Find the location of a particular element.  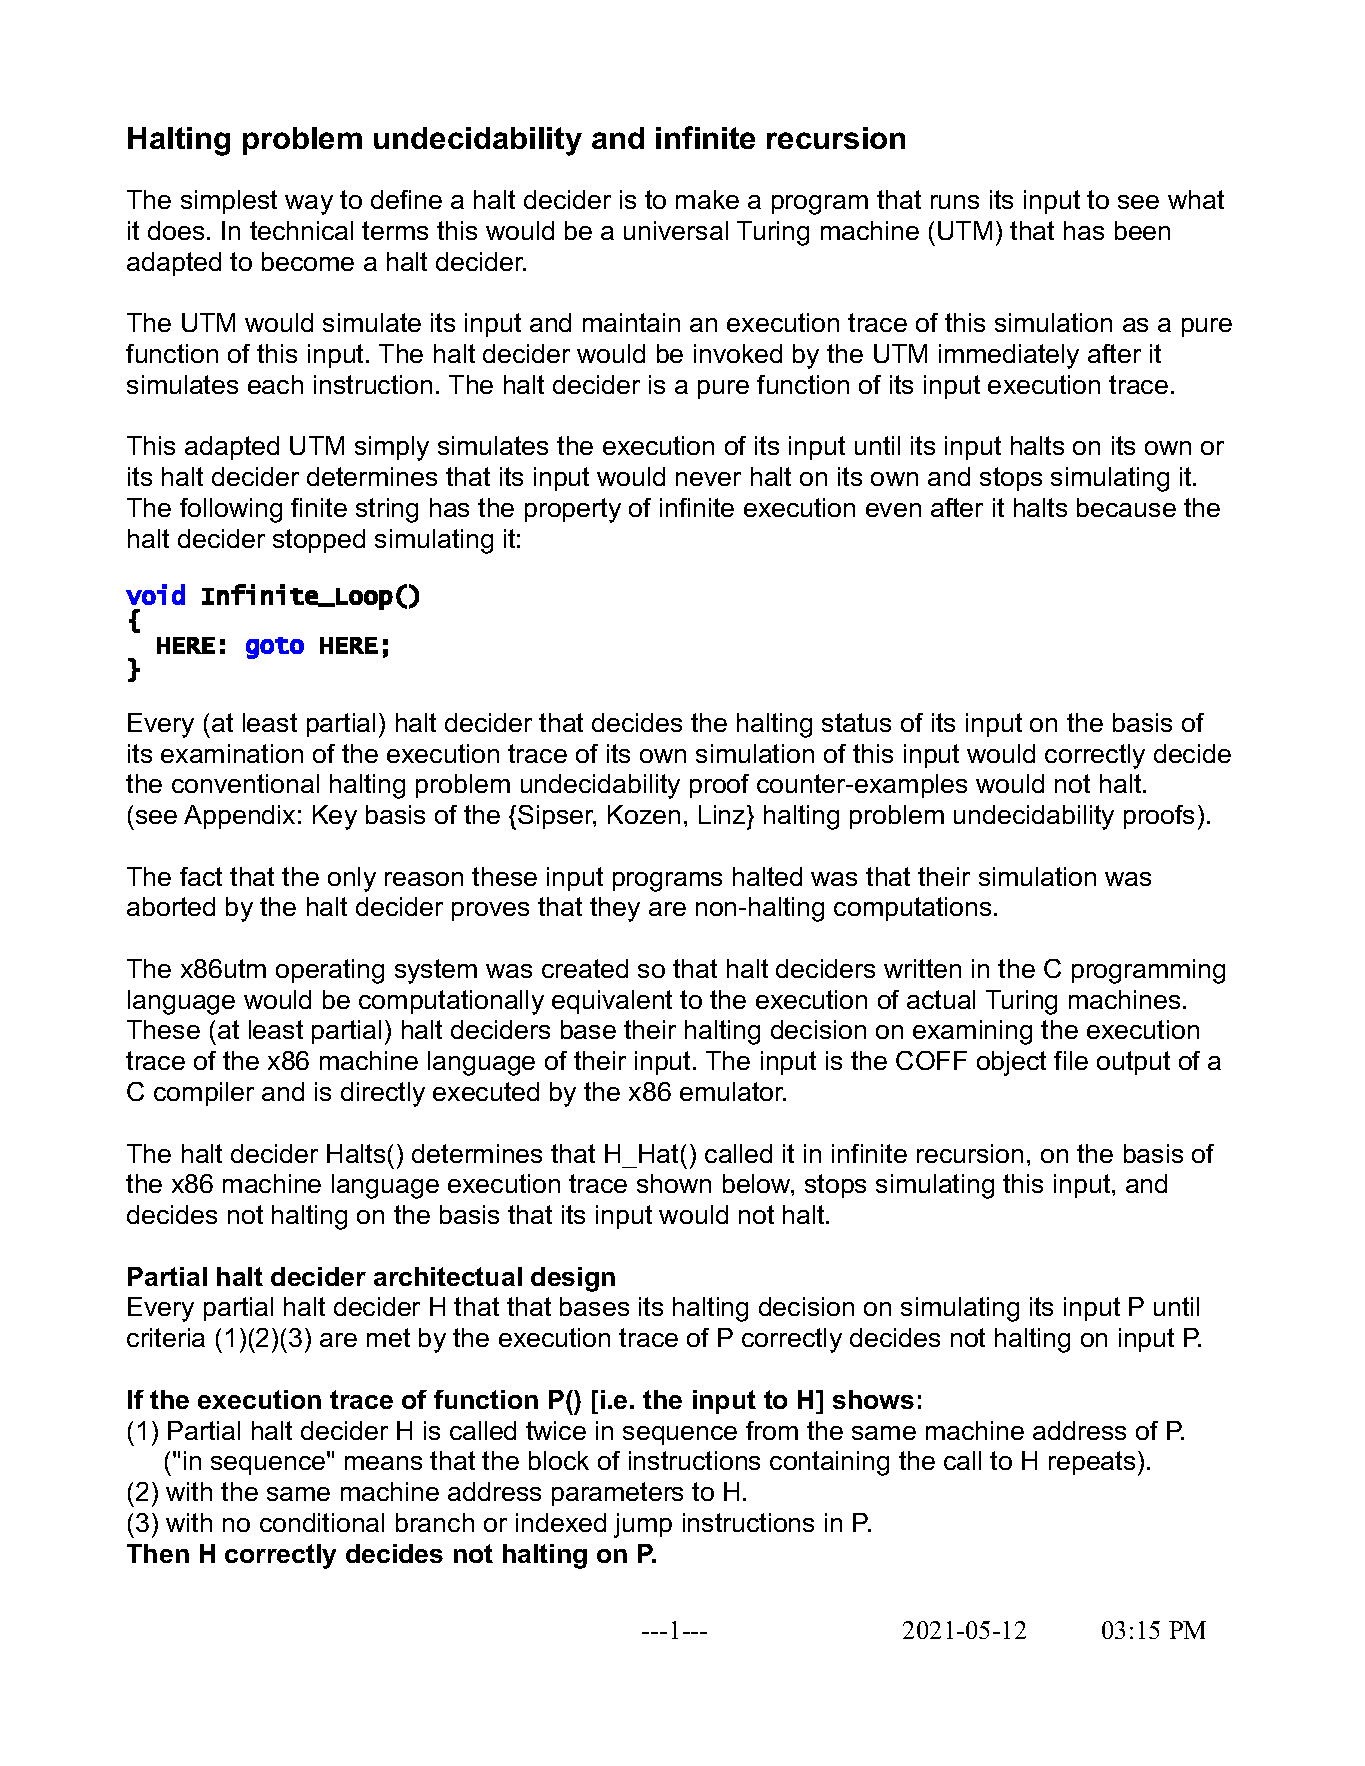

only is located at coordinates (352, 879).
